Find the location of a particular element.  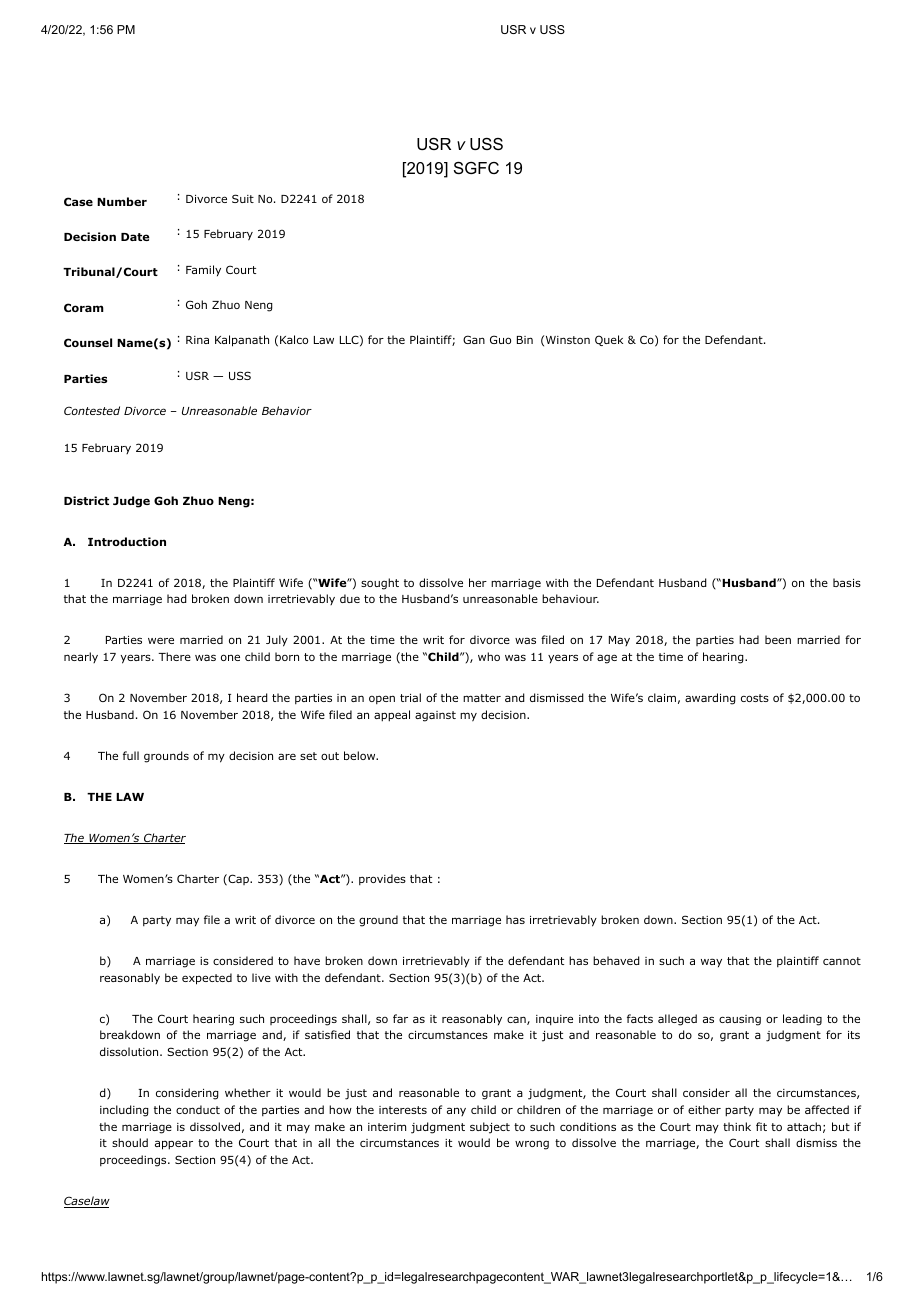

fit is located at coordinates (761, 1126).
